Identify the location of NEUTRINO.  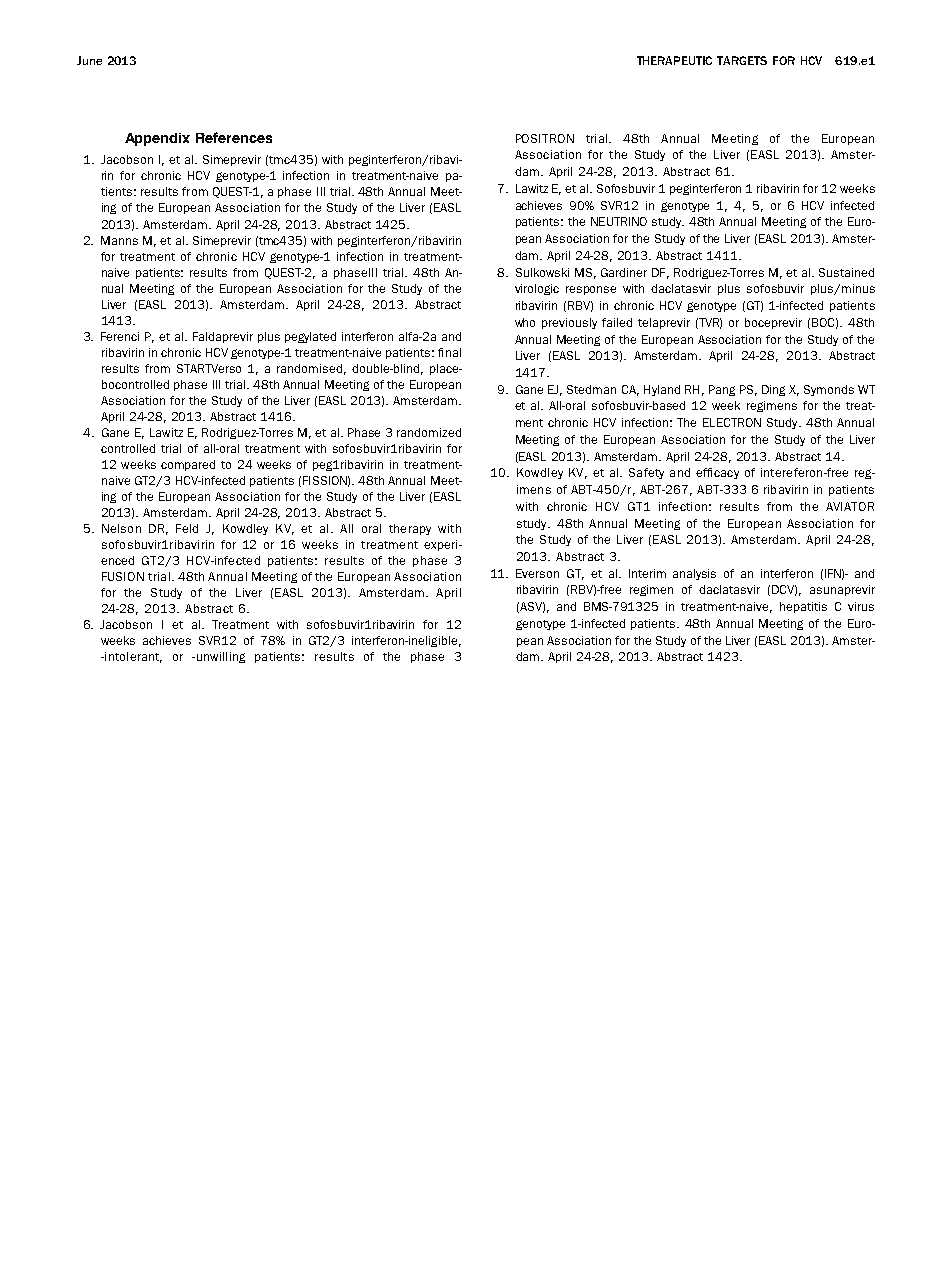
(619, 221).
